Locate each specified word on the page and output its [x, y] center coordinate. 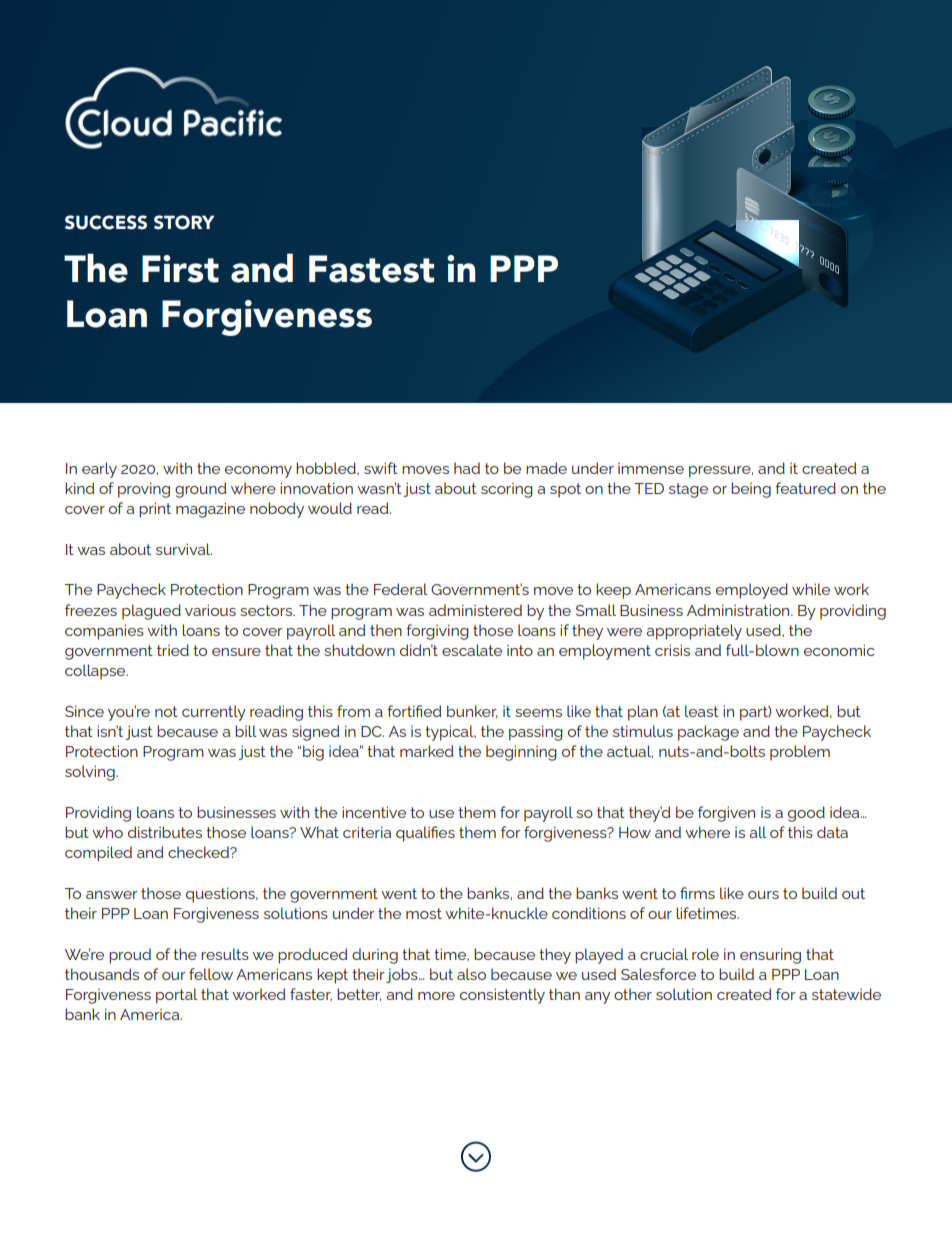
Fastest [371, 269]
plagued [151, 612]
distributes [165, 832]
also [471, 974]
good [806, 814]
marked [427, 751]
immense [651, 468]
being [751, 490]
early [99, 470]
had [467, 468]
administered [475, 610]
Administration [739, 610]
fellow [211, 974]
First [180, 269]
